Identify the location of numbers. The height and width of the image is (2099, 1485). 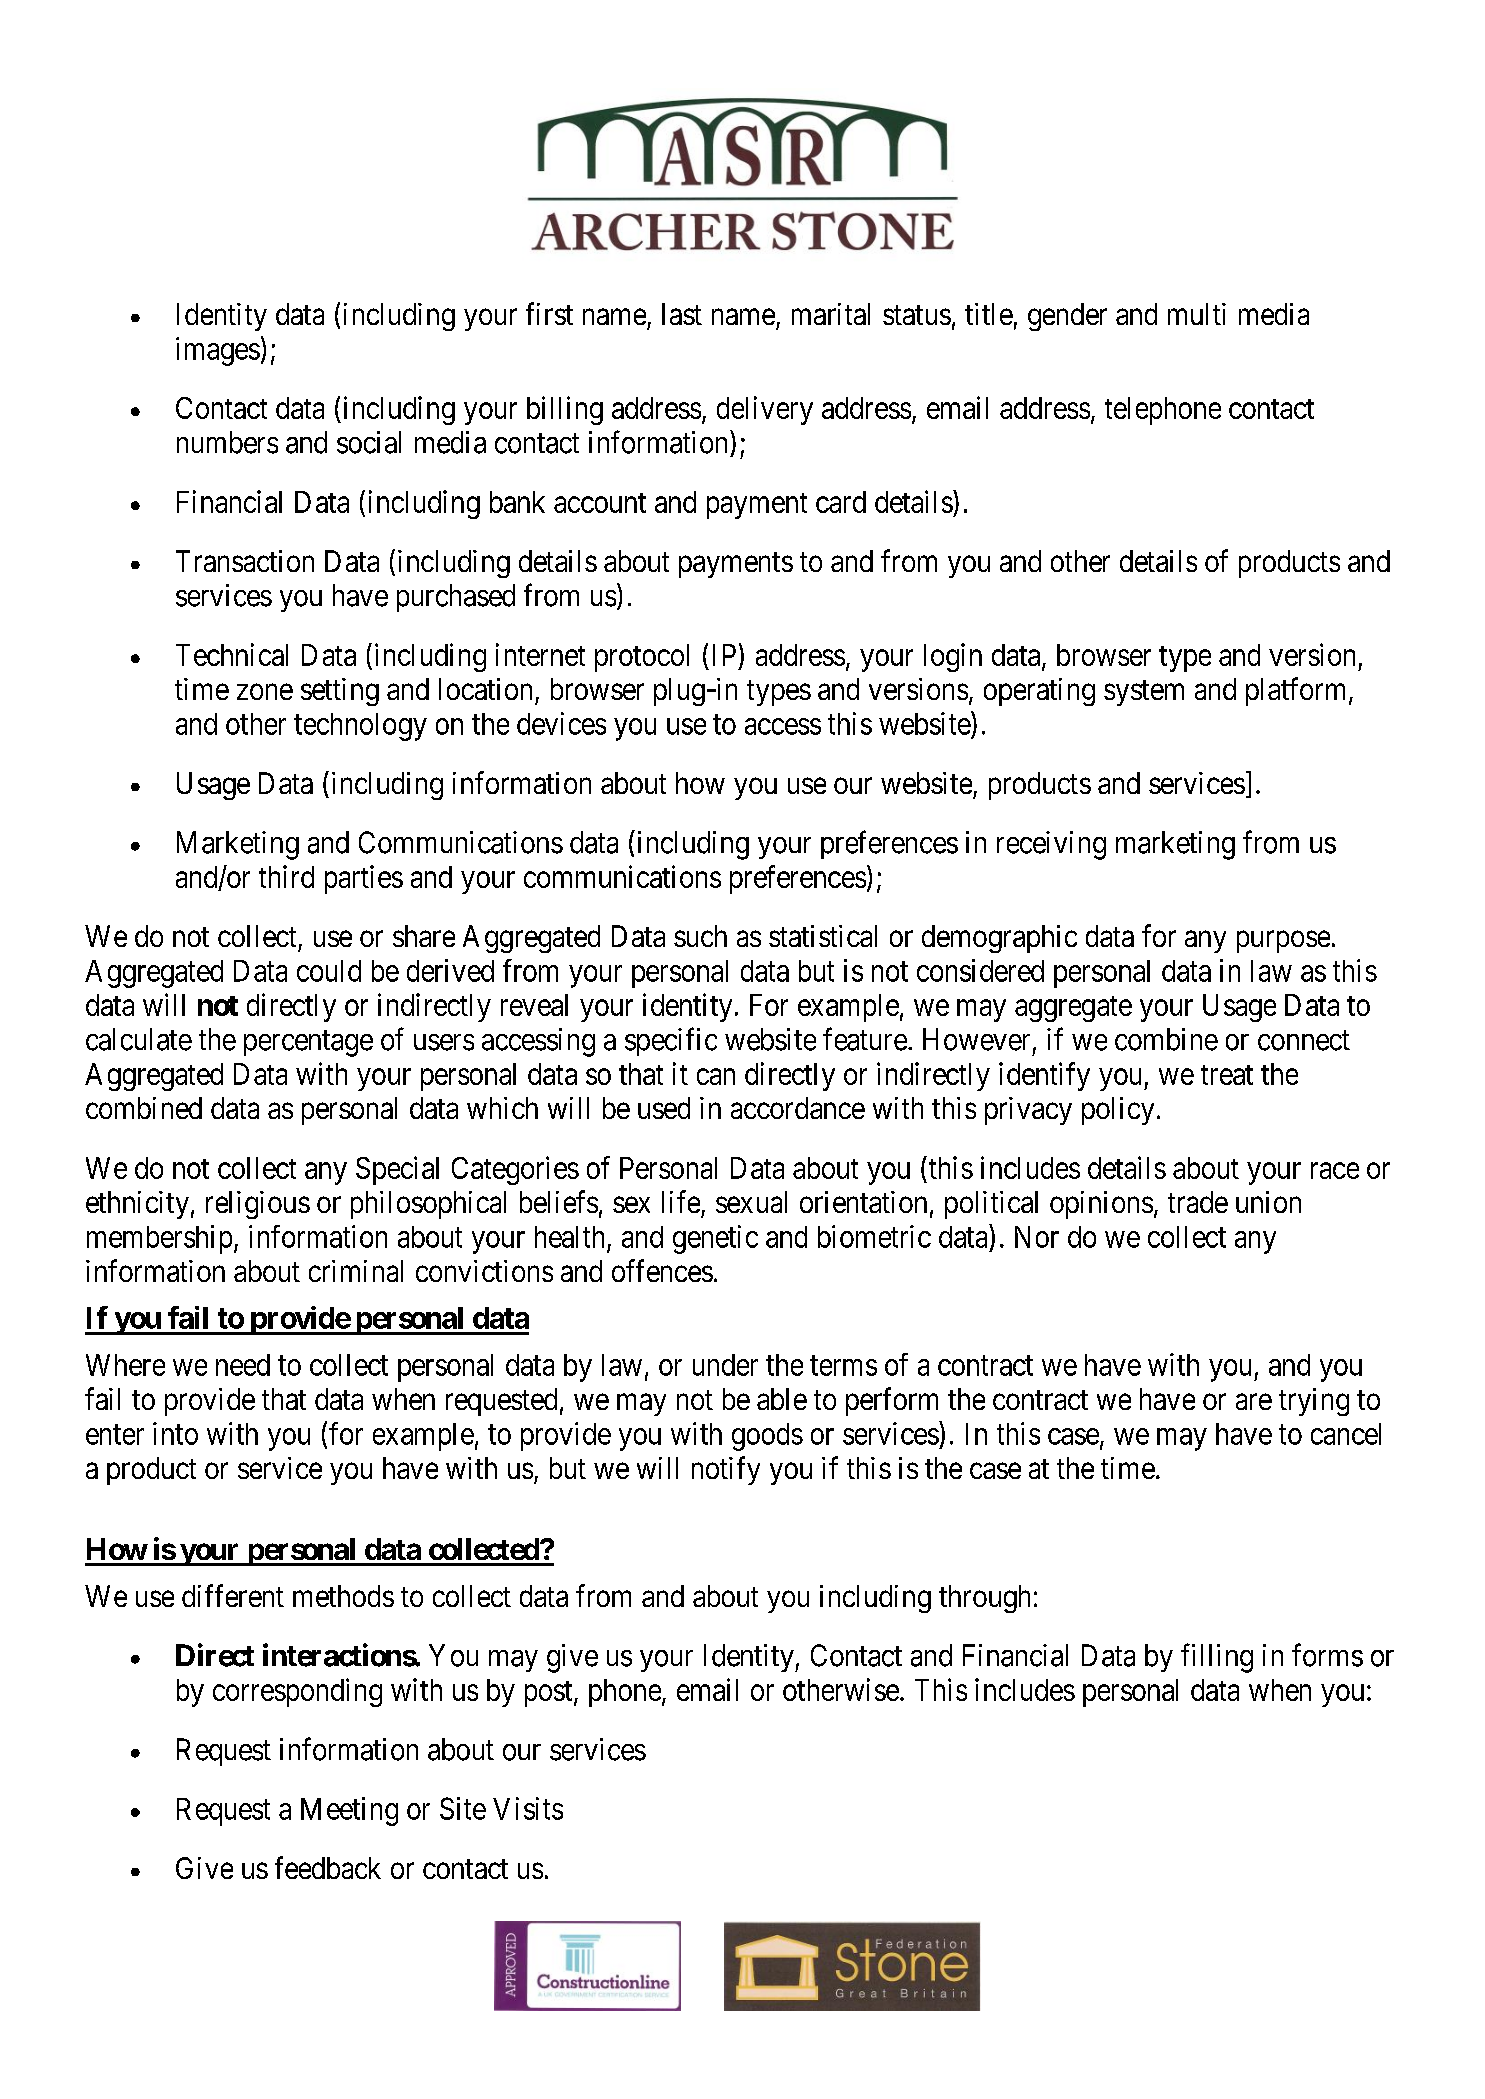
(227, 442).
